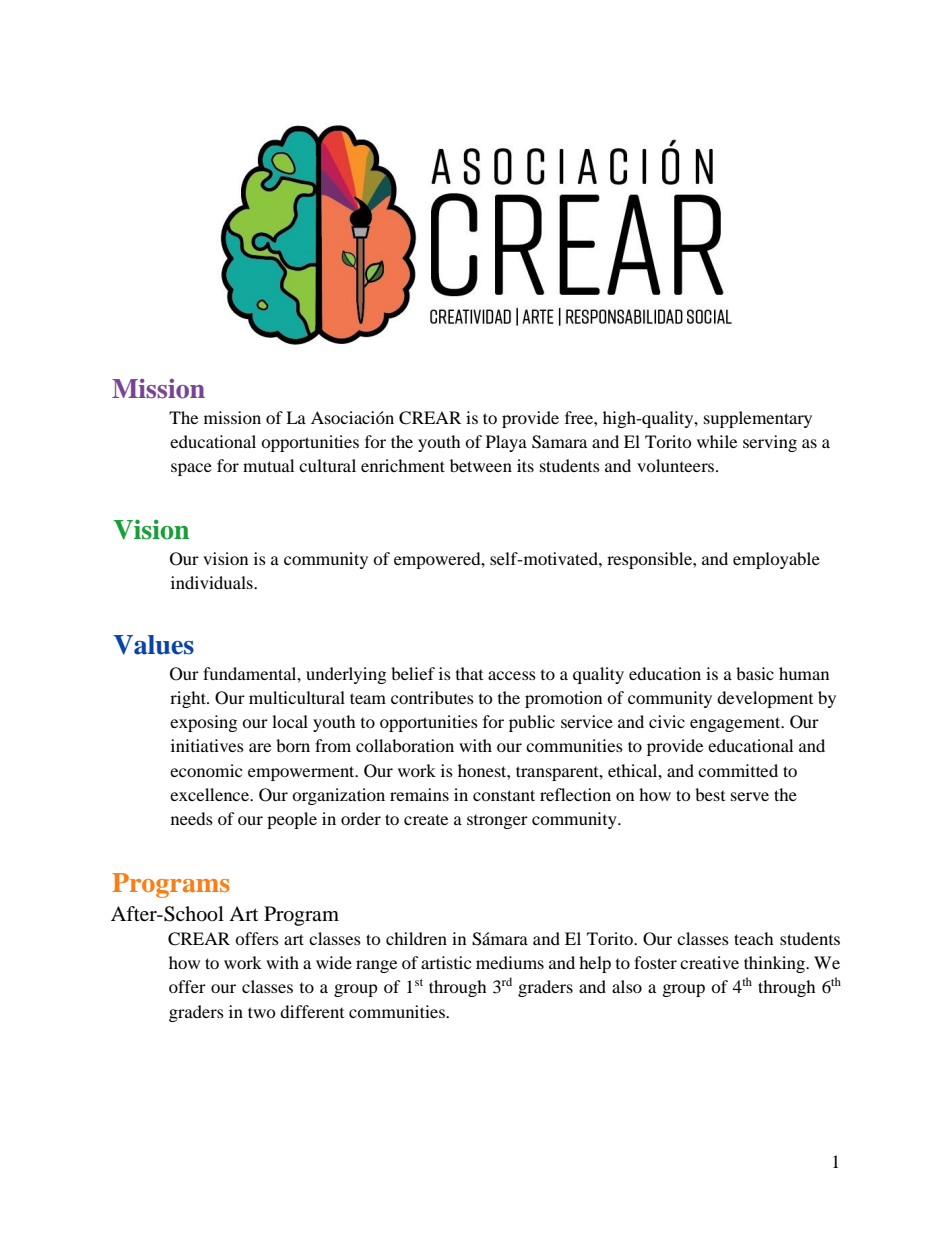  I want to click on while, so click(717, 441).
